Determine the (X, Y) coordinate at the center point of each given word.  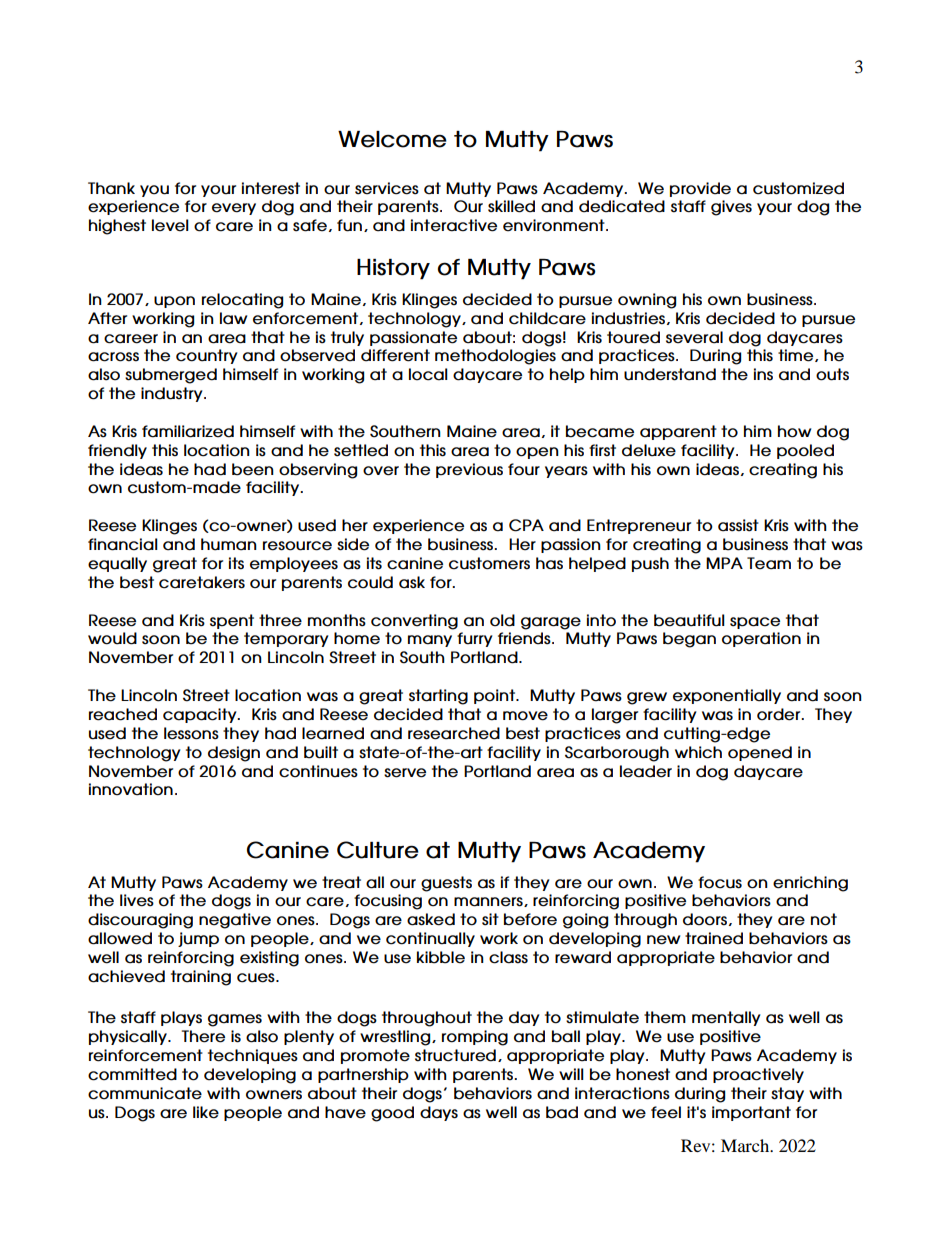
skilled (511, 206)
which (698, 752)
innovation (131, 789)
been (253, 469)
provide (700, 189)
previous (469, 470)
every (234, 209)
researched (454, 733)
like (206, 1112)
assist (738, 525)
